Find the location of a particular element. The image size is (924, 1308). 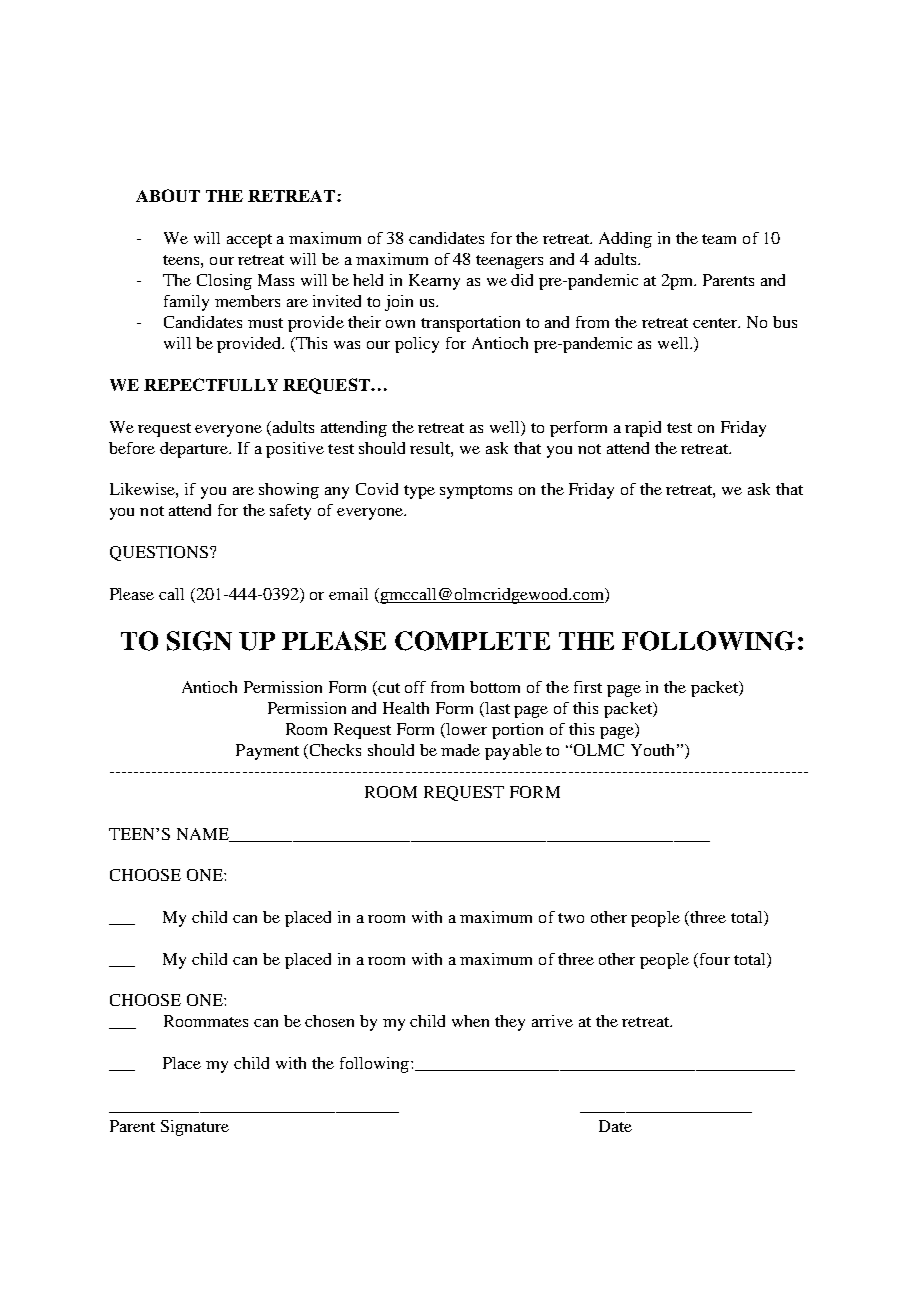

chosen is located at coordinates (329, 1021).
